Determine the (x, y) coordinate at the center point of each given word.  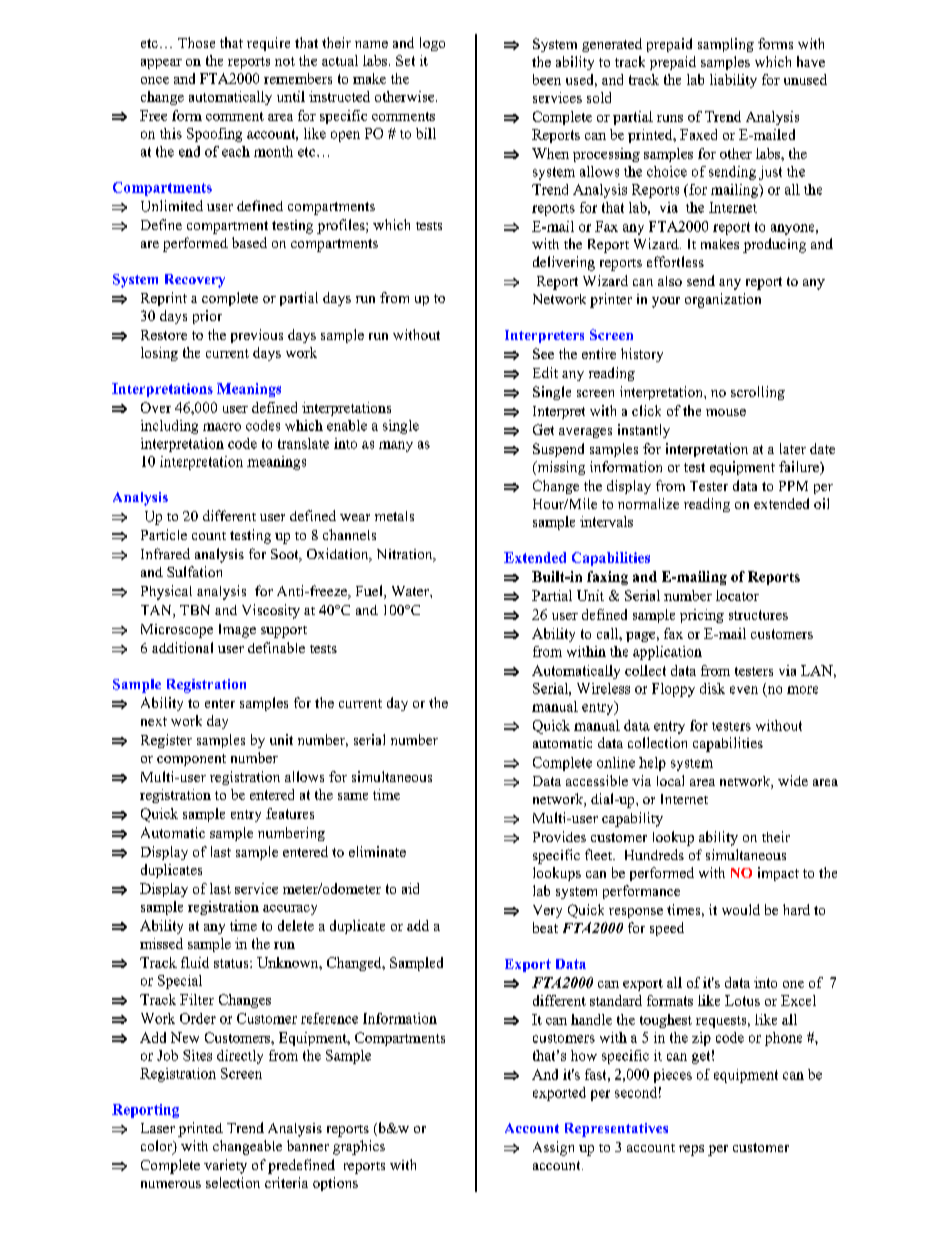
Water (411, 591)
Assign (553, 1148)
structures (758, 615)
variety (225, 1166)
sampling (726, 45)
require (268, 44)
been (547, 79)
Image (237, 631)
